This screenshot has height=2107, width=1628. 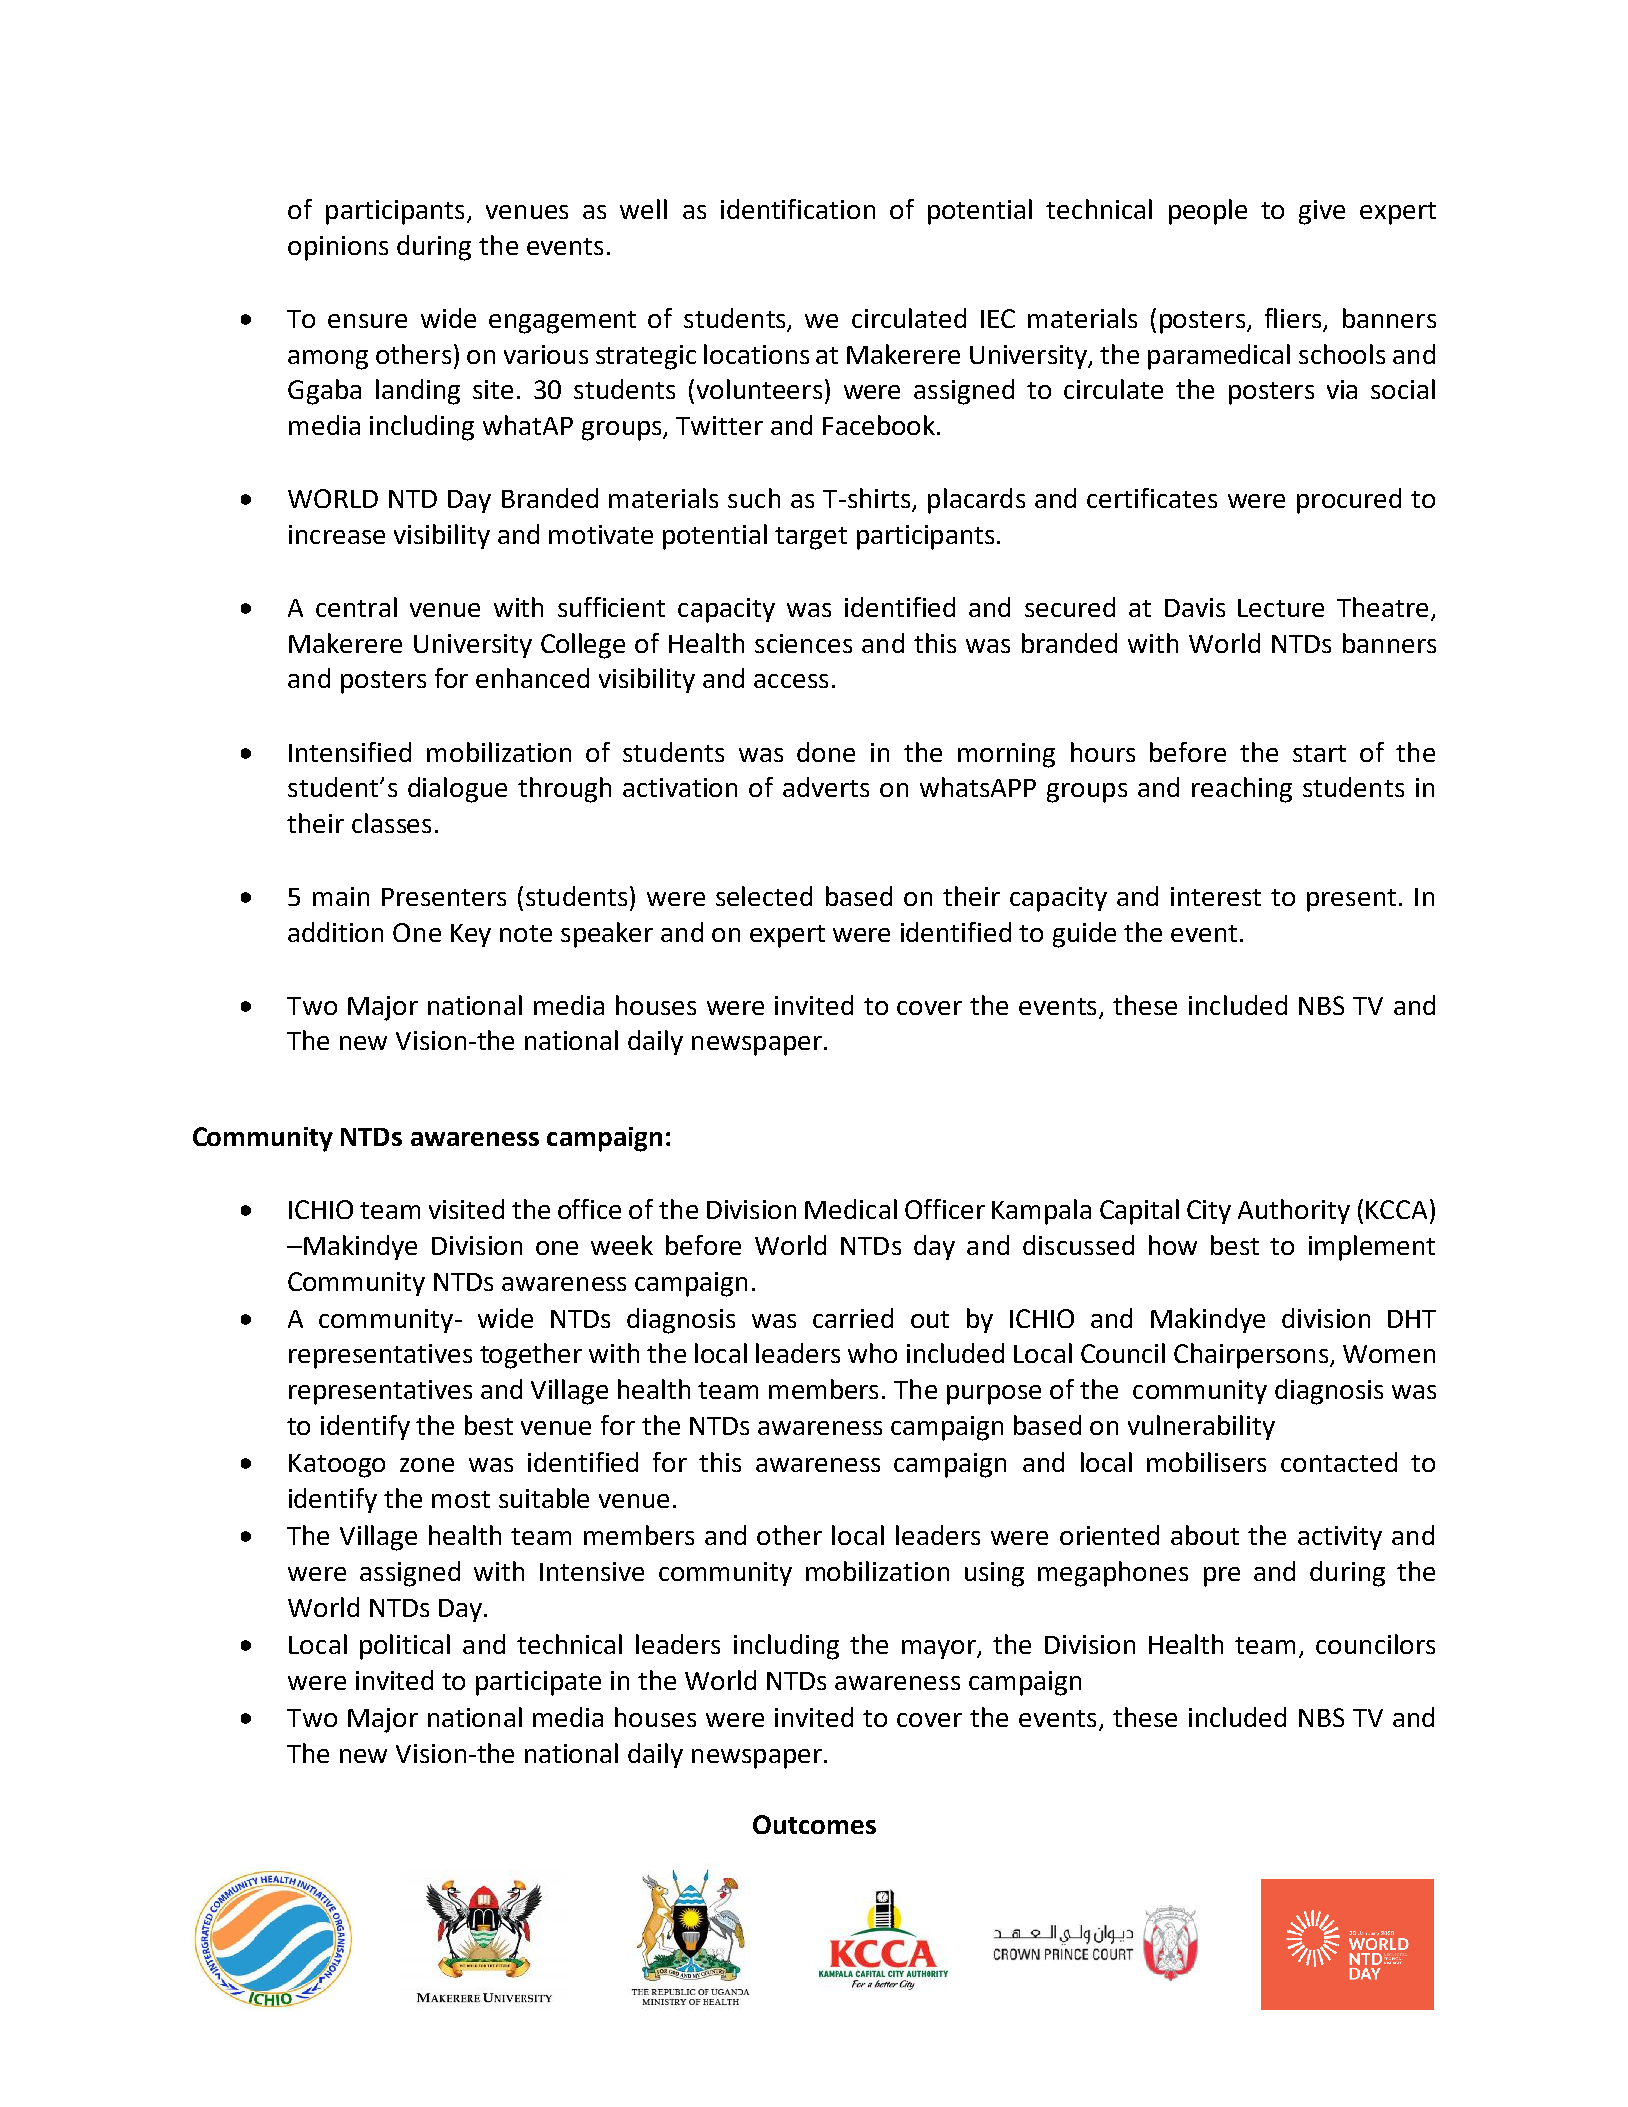 I want to click on give, so click(x=1322, y=212).
